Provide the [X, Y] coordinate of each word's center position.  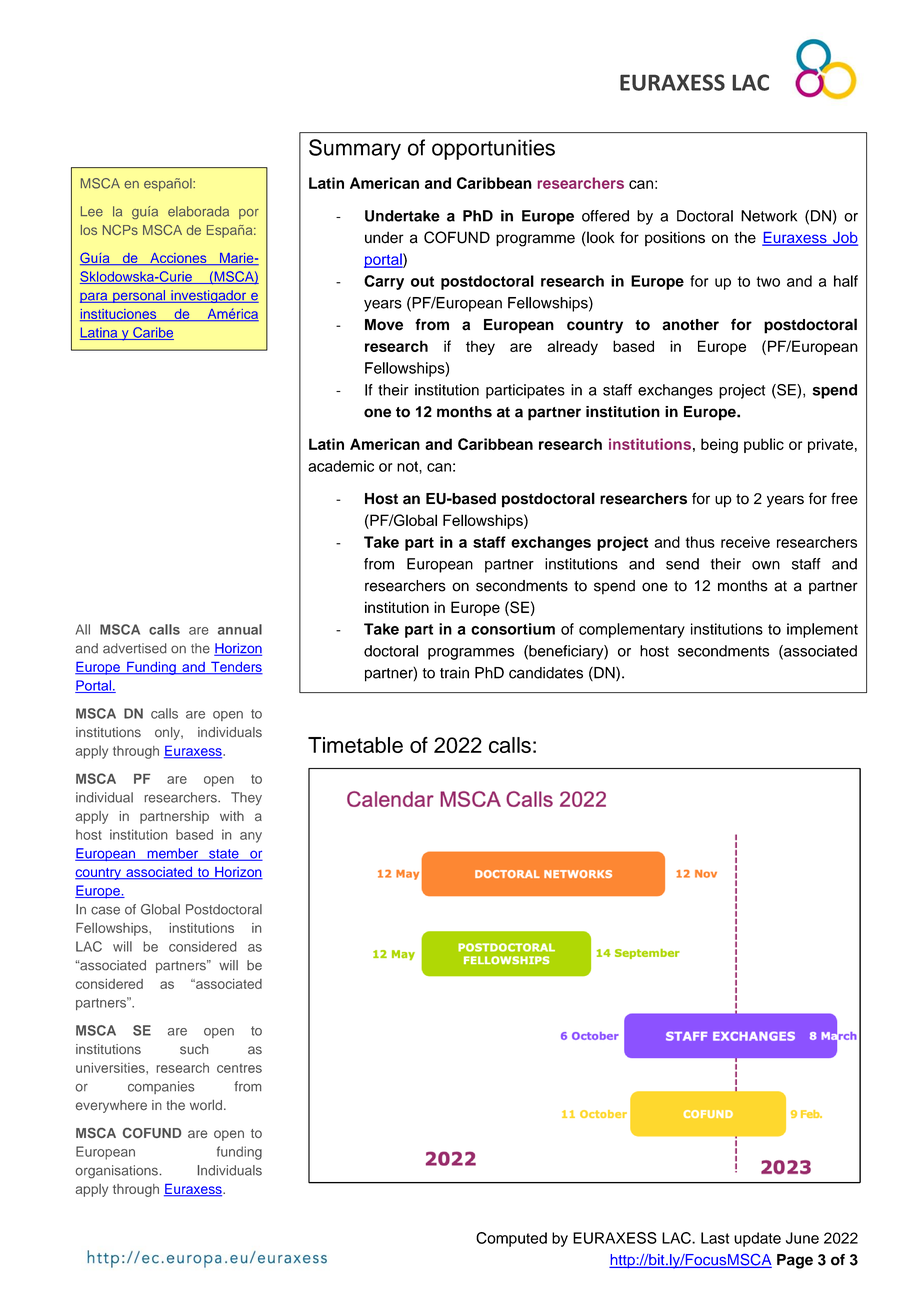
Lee [92, 211]
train [454, 673]
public [764, 445]
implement [822, 630]
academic [341, 466]
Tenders [236, 668]
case [105, 910]
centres [239, 1068]
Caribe [152, 333]
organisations [116, 1172]
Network [769, 216]
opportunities [493, 149]
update [757, 1239]
